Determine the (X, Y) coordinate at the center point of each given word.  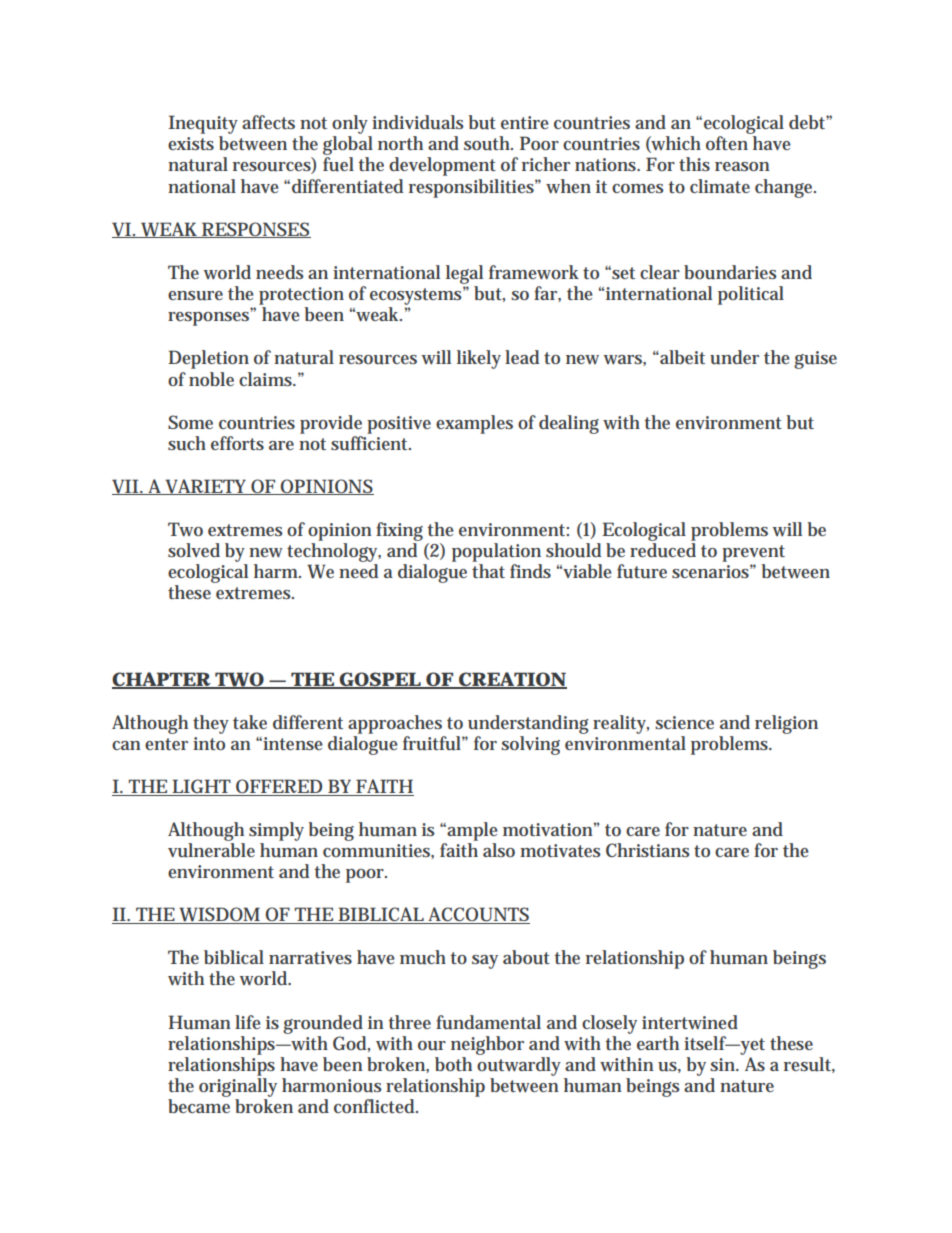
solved (194, 550)
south (488, 143)
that (488, 571)
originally (238, 1089)
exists (191, 143)
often (727, 143)
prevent (753, 553)
